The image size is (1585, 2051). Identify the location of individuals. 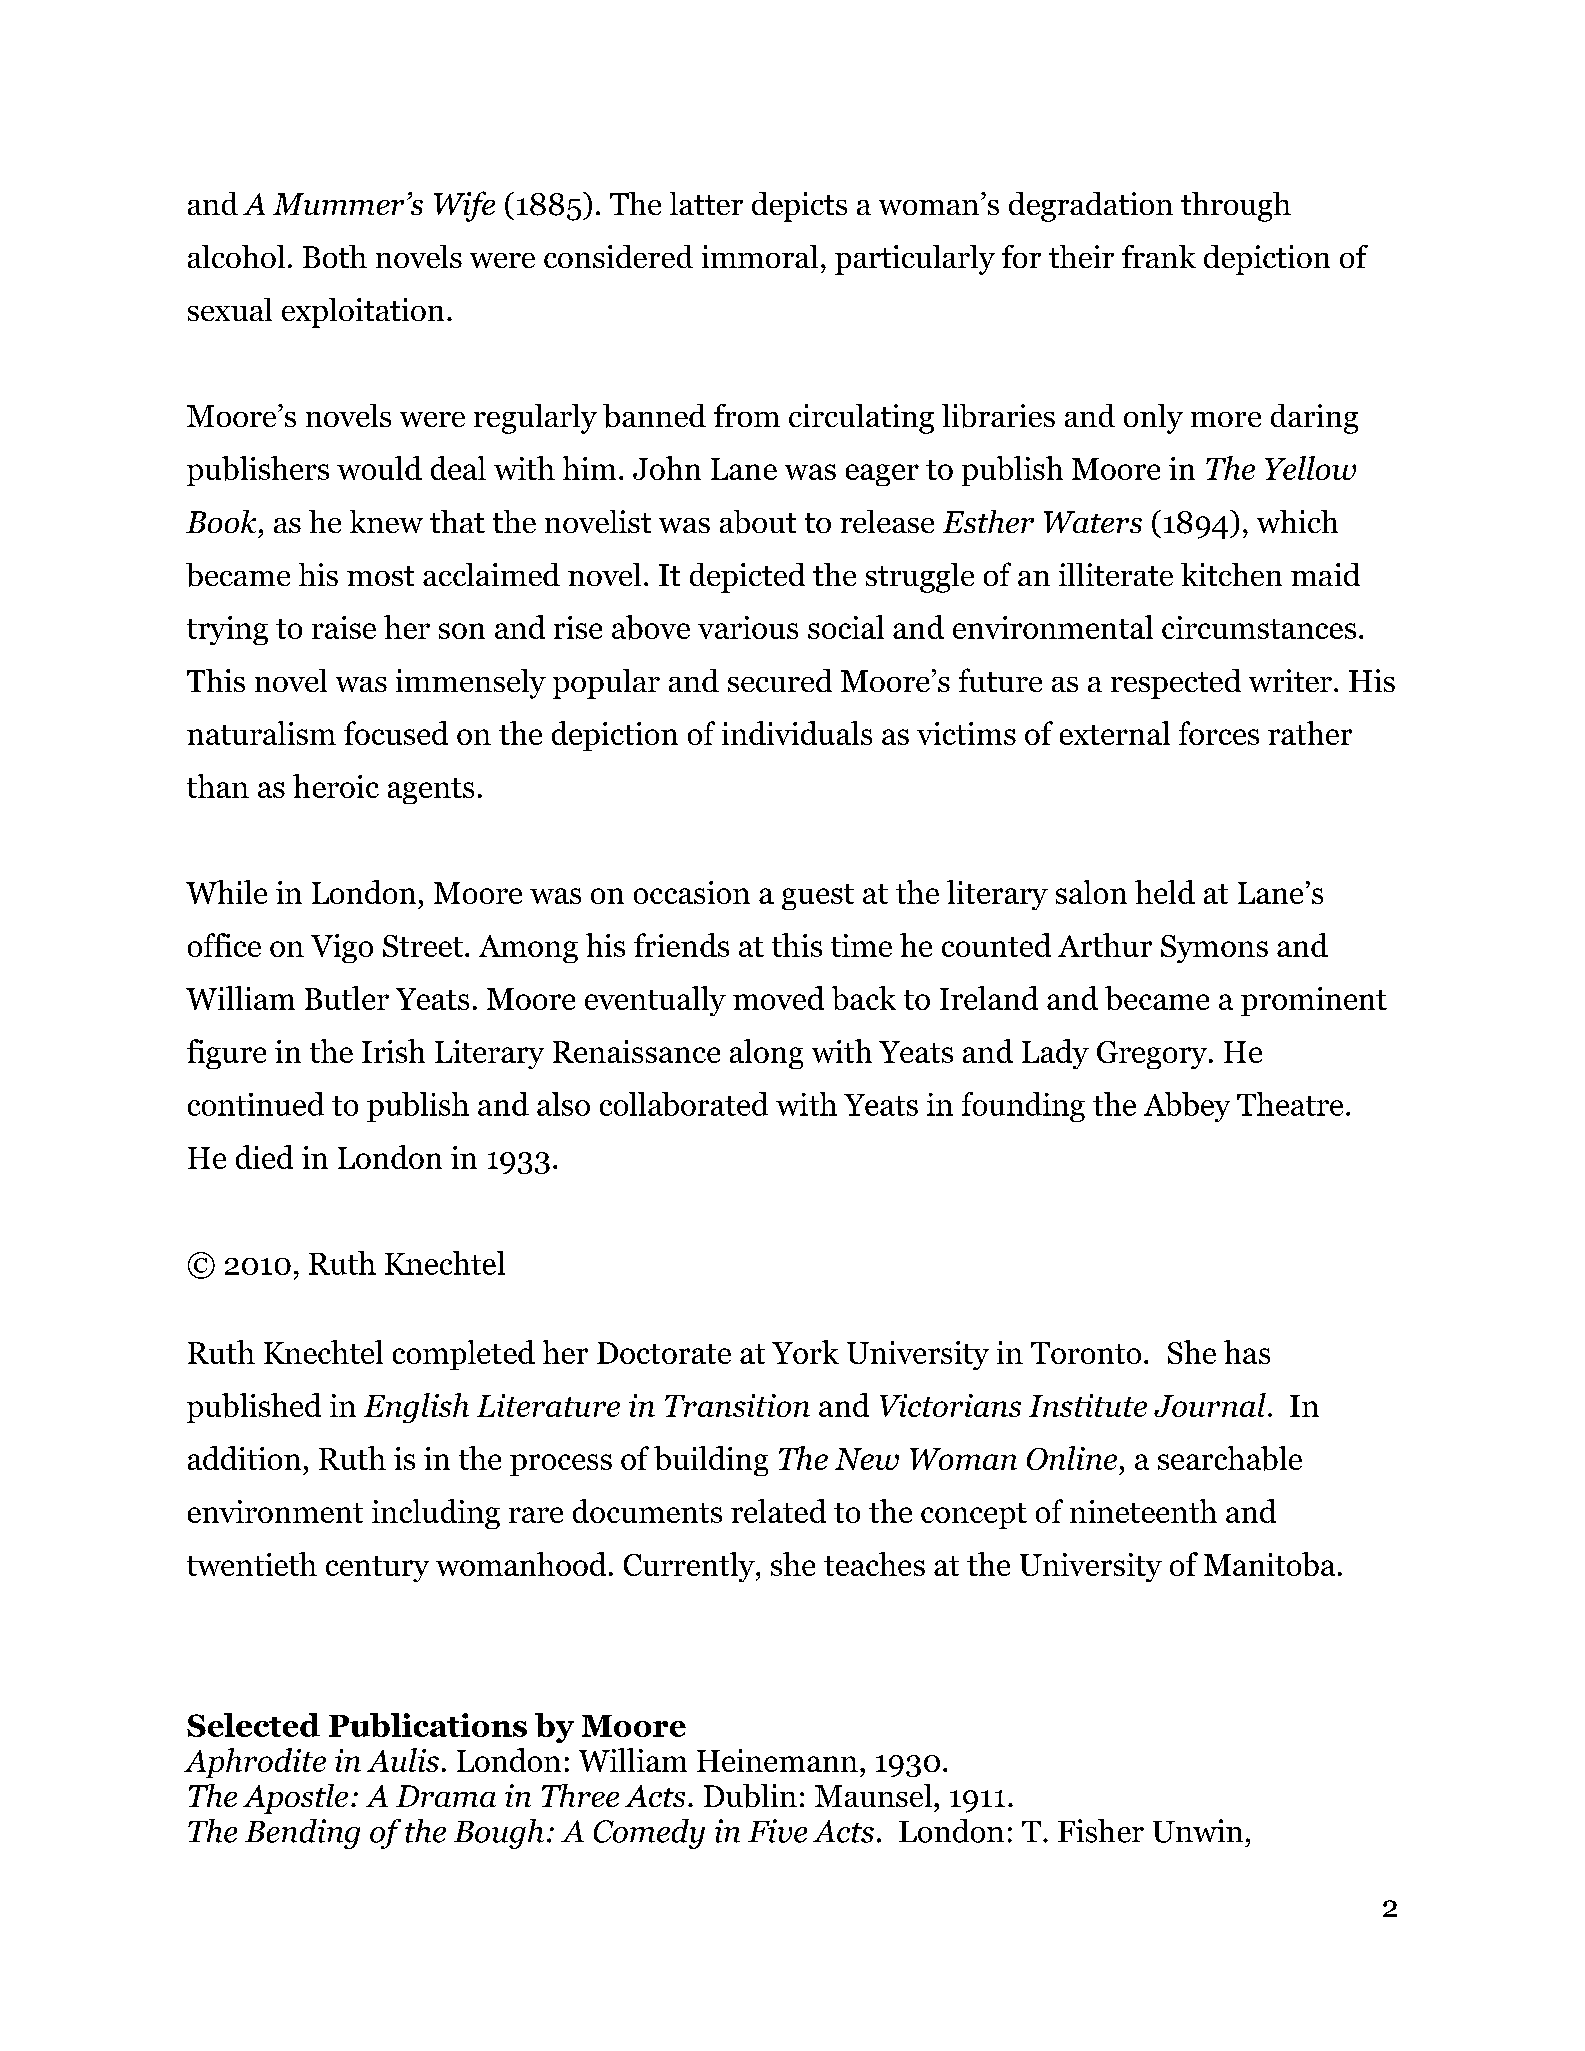
(797, 733).
